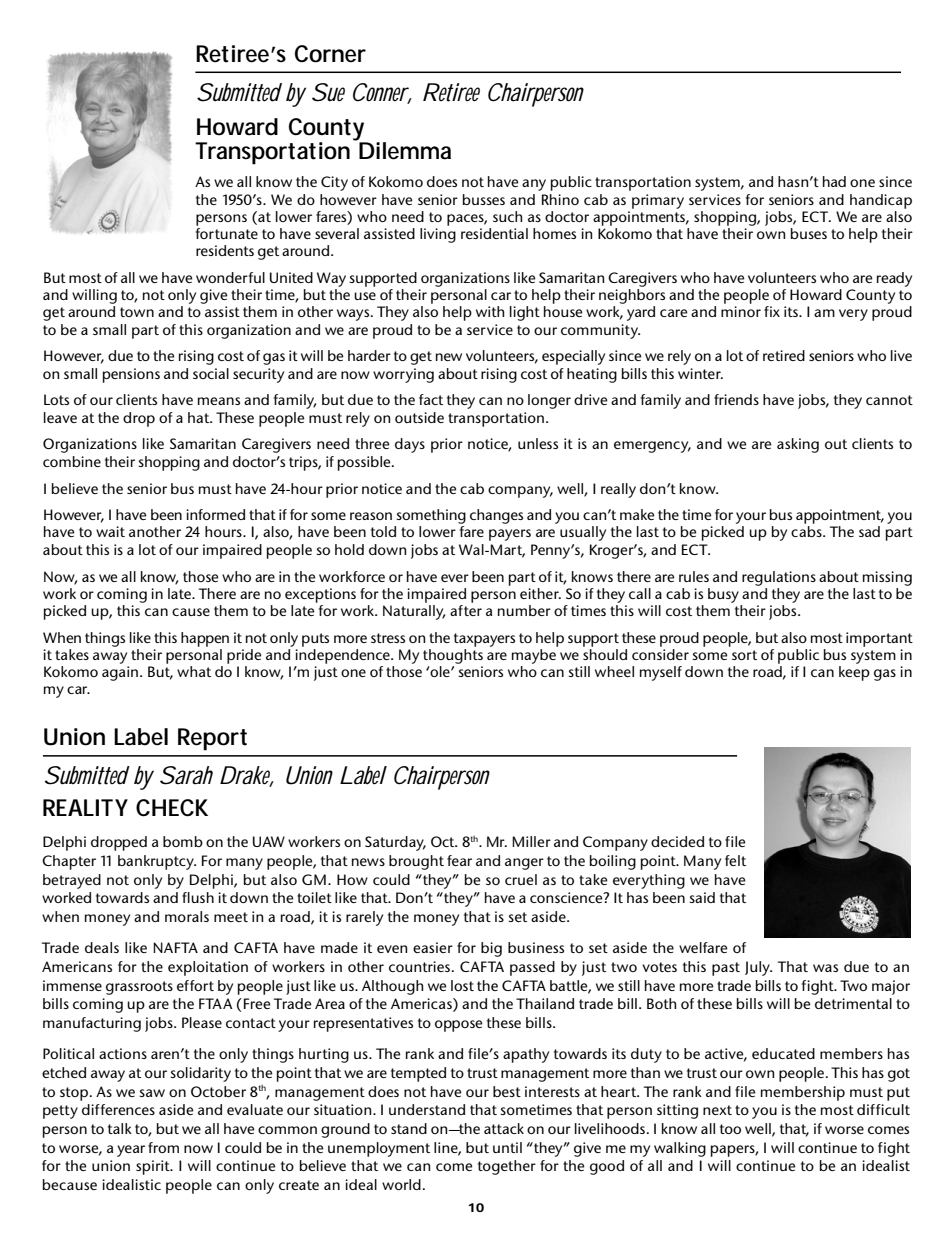 The image size is (952, 1233). Describe the element at coordinates (730, 1129) in the screenshot. I see `too` at that location.
